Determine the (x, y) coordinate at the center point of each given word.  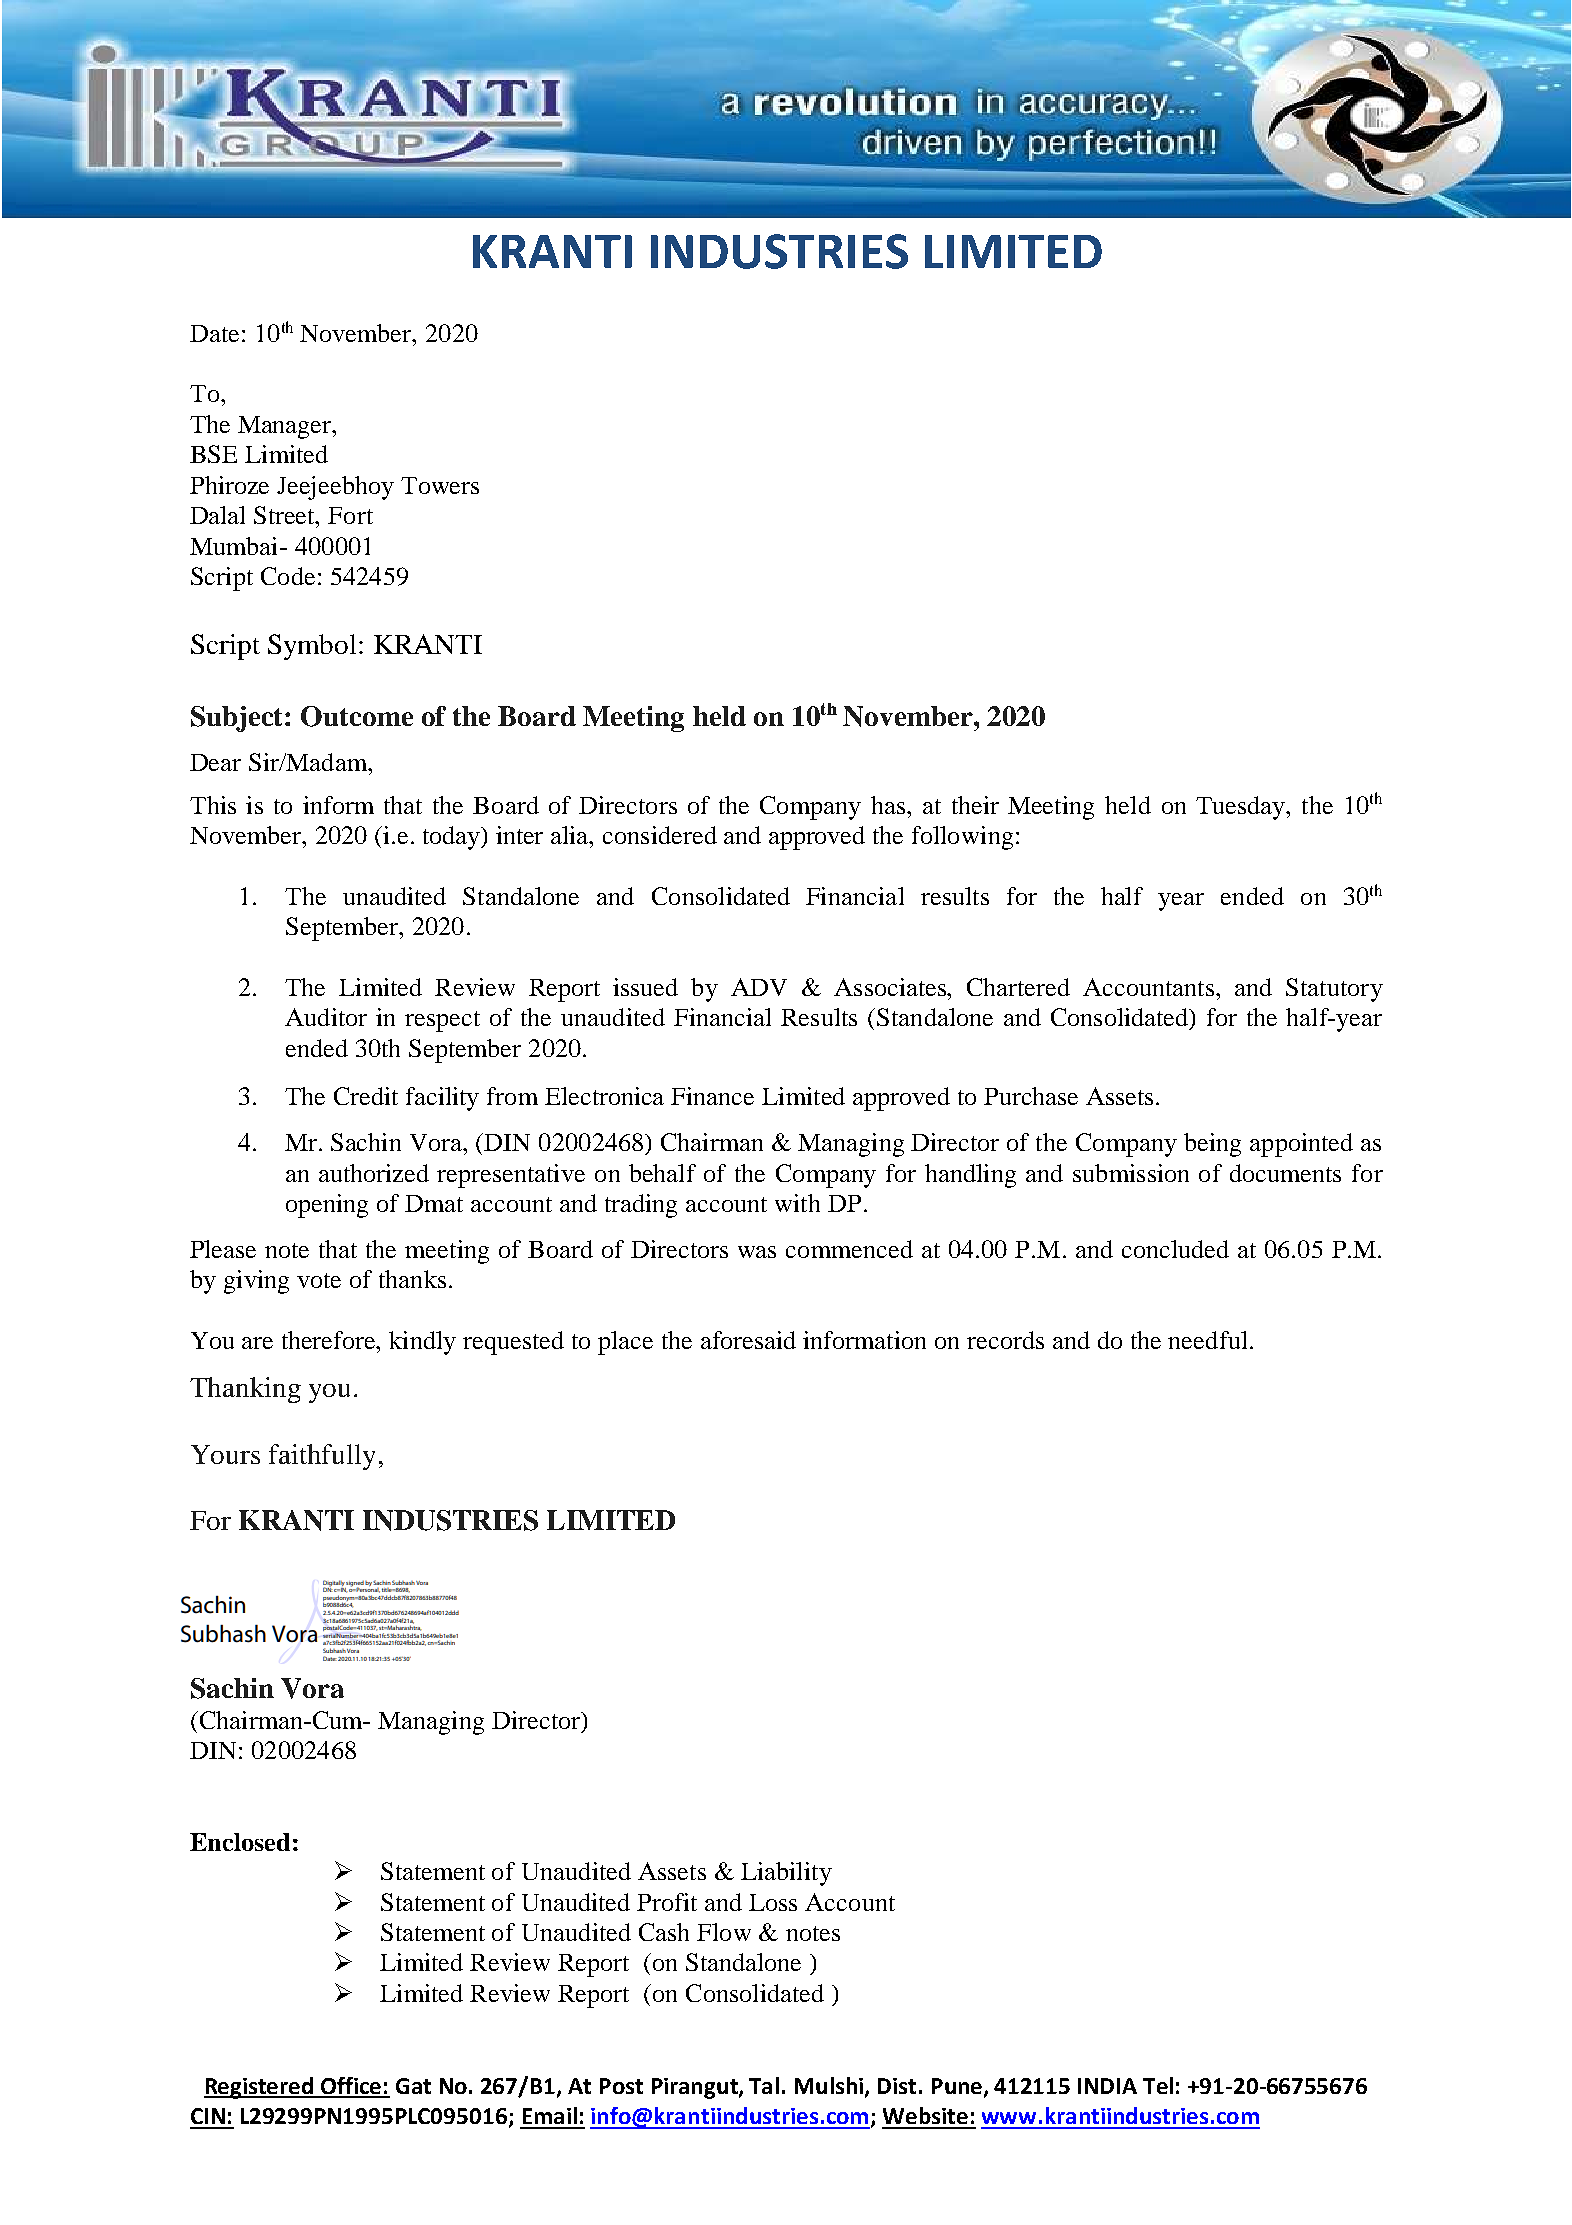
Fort (350, 515)
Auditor (326, 1017)
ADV (759, 987)
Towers (440, 485)
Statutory (1334, 990)
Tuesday (1242, 808)
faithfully (322, 1457)
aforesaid (748, 1340)
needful (1207, 1340)
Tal (764, 2085)
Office (351, 2087)
